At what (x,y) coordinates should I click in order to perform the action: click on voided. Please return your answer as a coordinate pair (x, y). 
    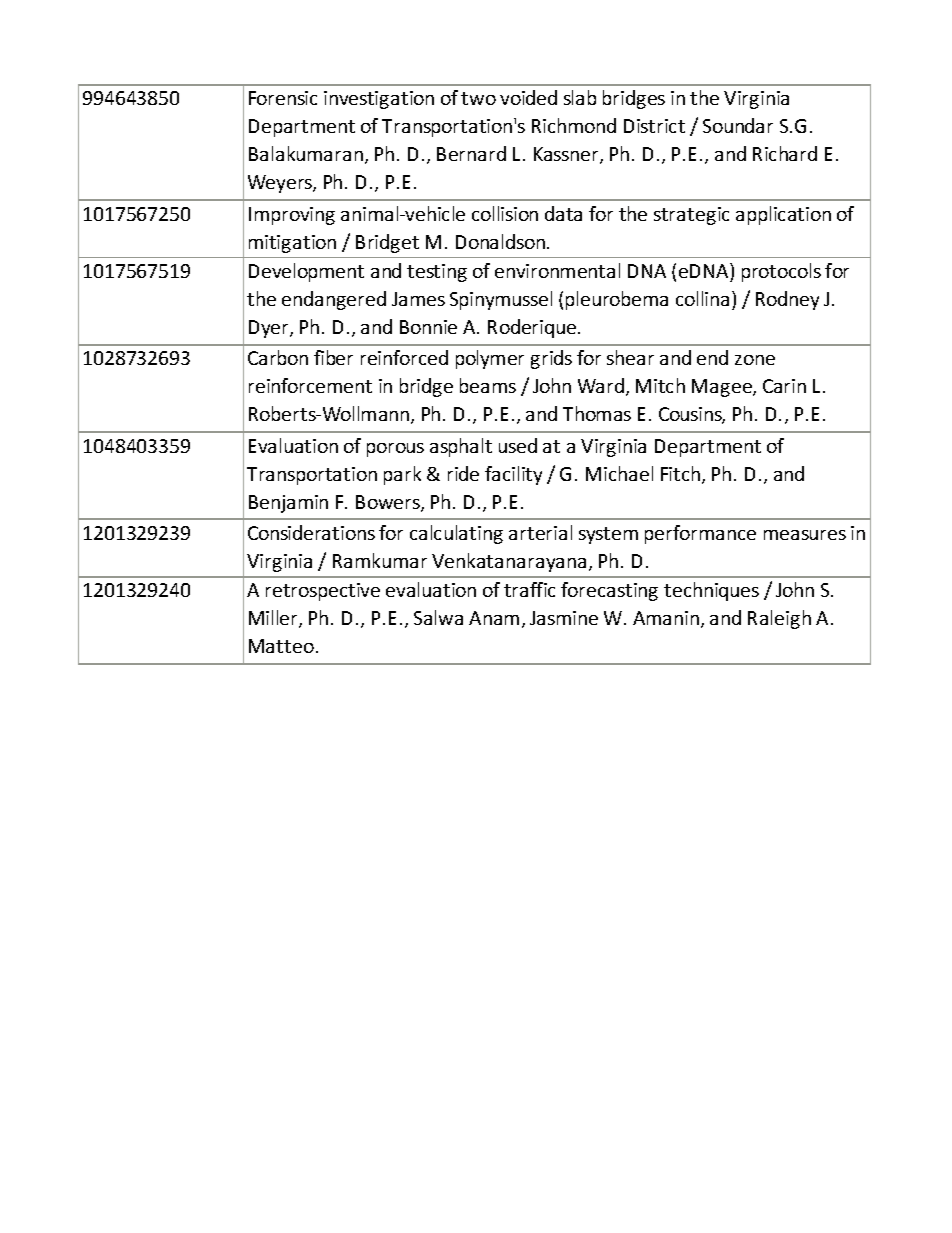
    Looking at the image, I should click on (528, 97).
